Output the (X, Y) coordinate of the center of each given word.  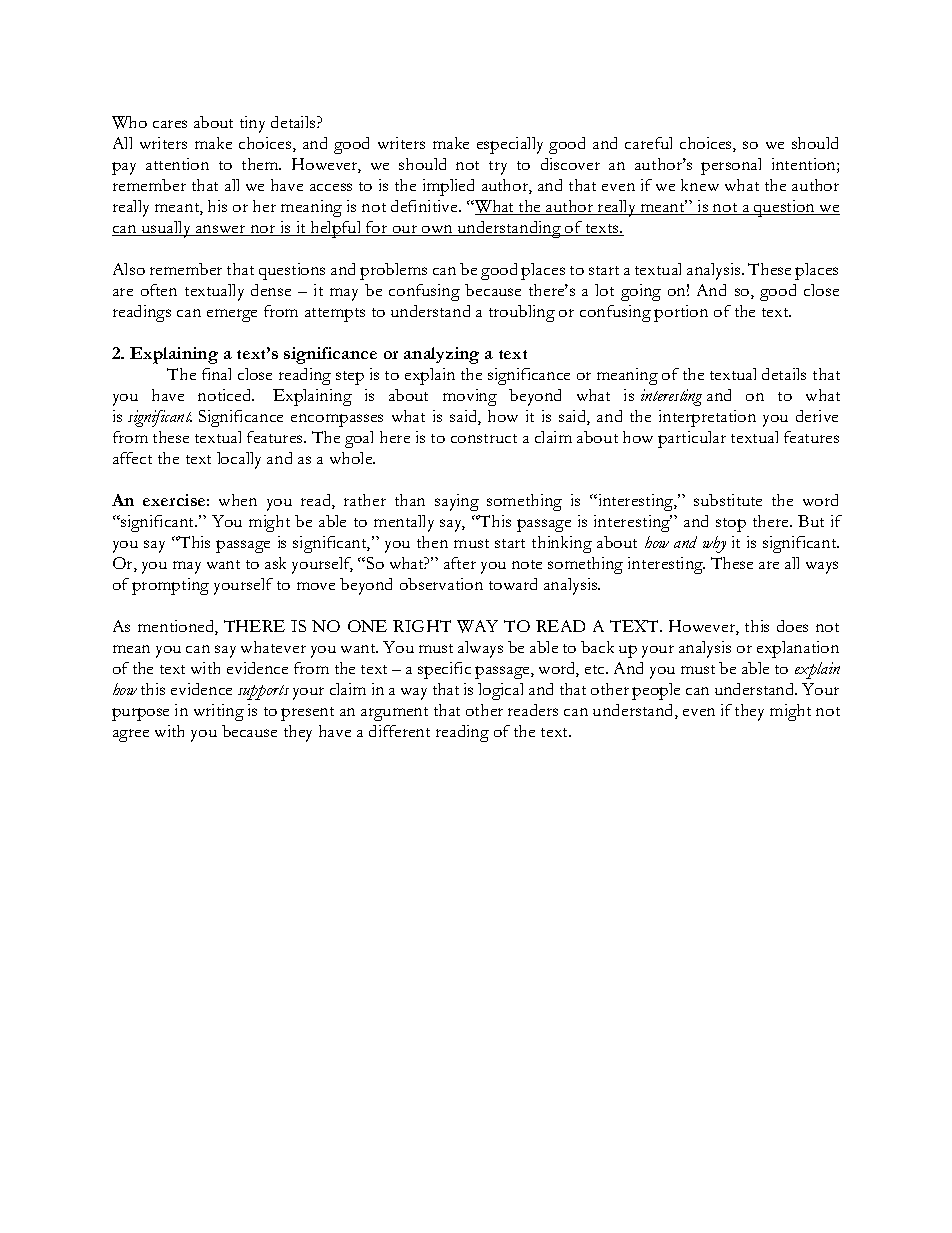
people (656, 691)
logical (500, 691)
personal (731, 166)
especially (510, 145)
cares (170, 124)
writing (219, 712)
